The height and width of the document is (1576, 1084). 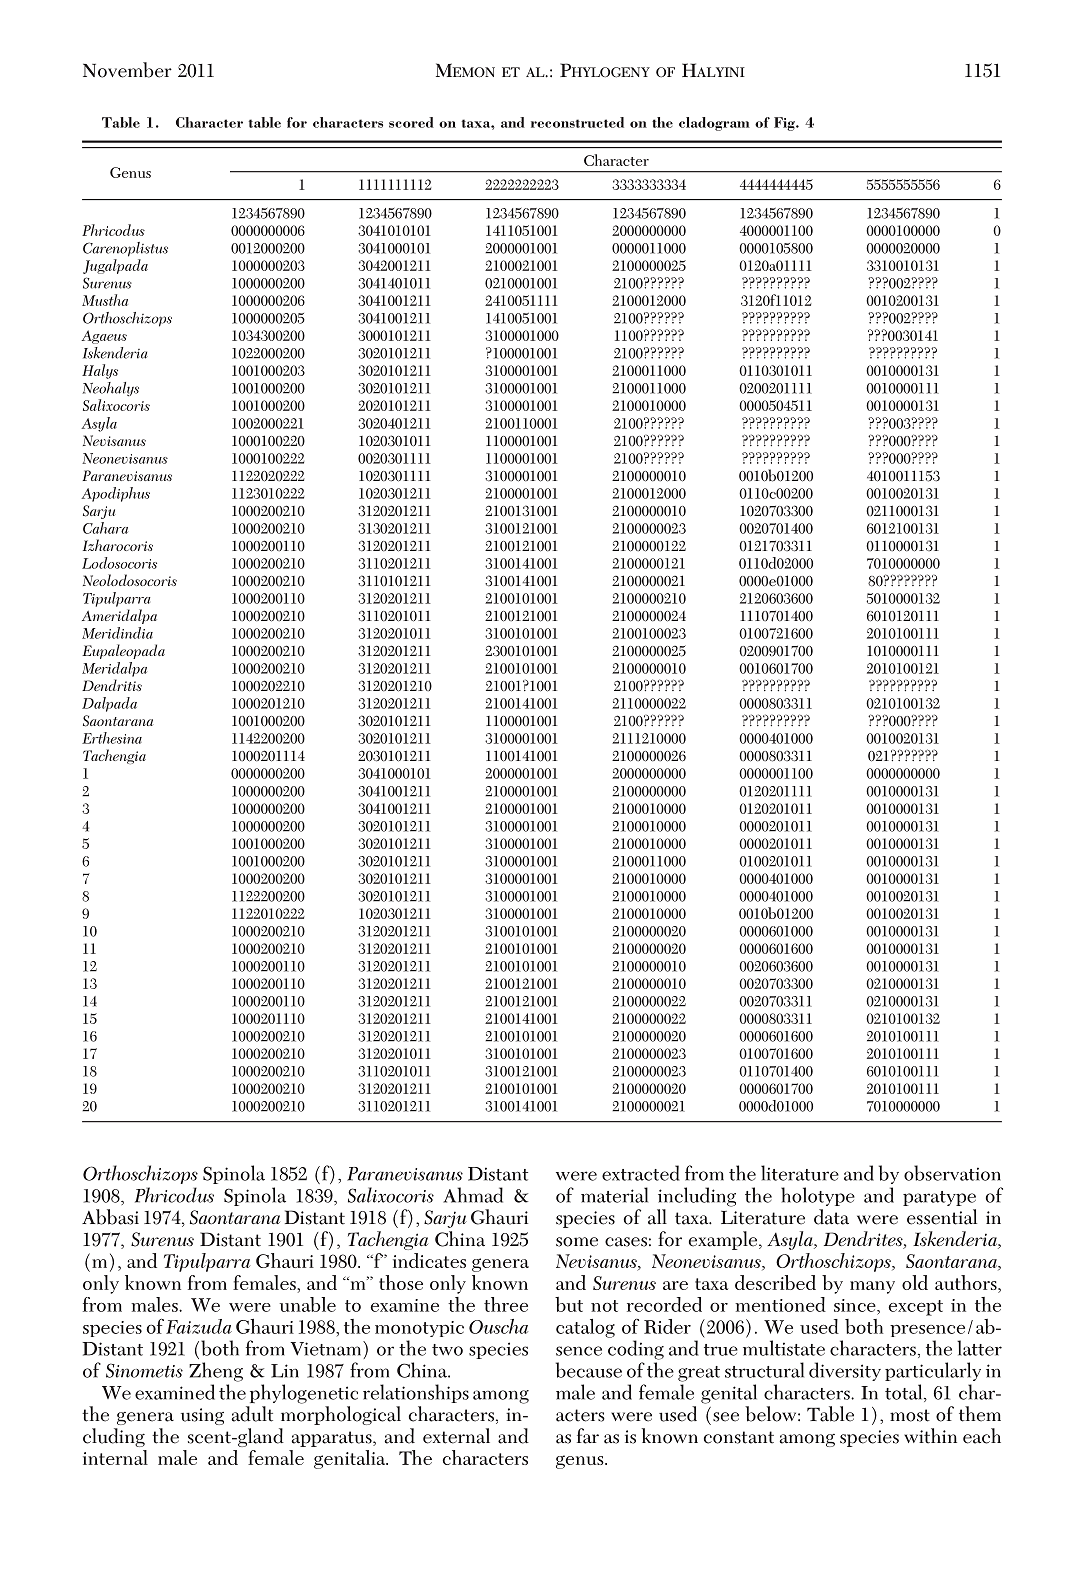 I want to click on scored, so click(x=411, y=122).
